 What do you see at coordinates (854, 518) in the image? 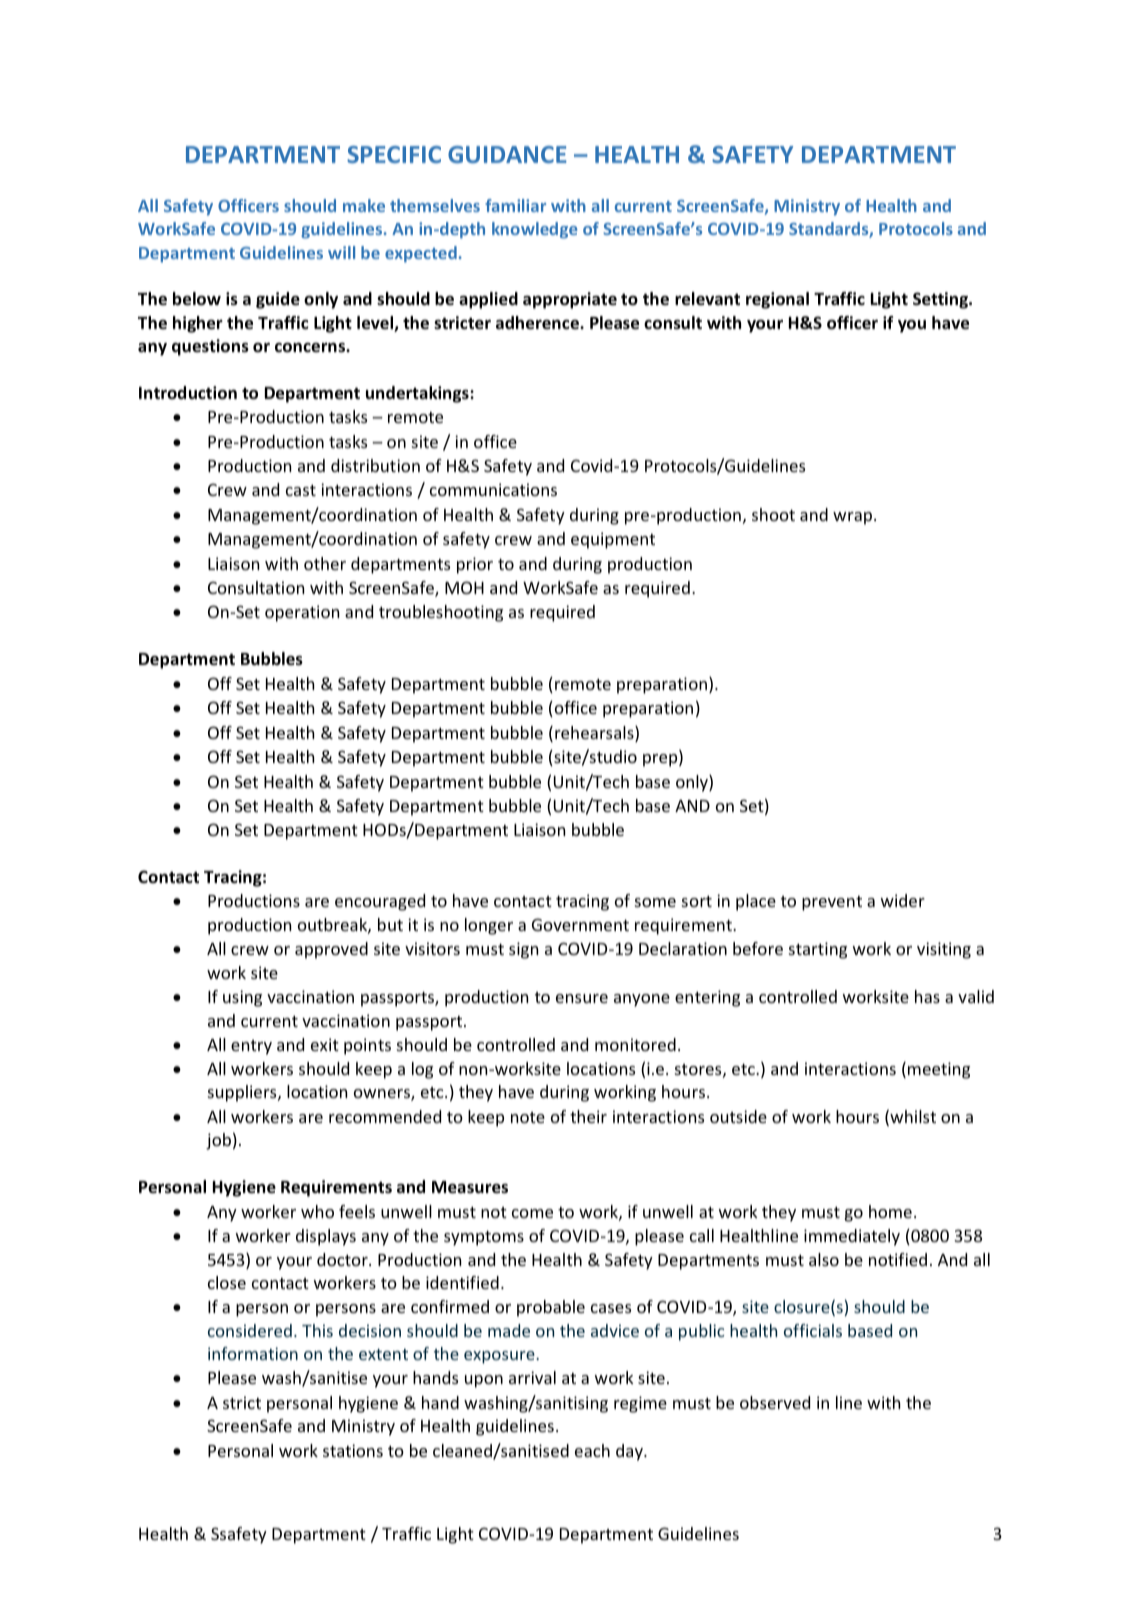
I see `wrap` at bounding box center [854, 518].
